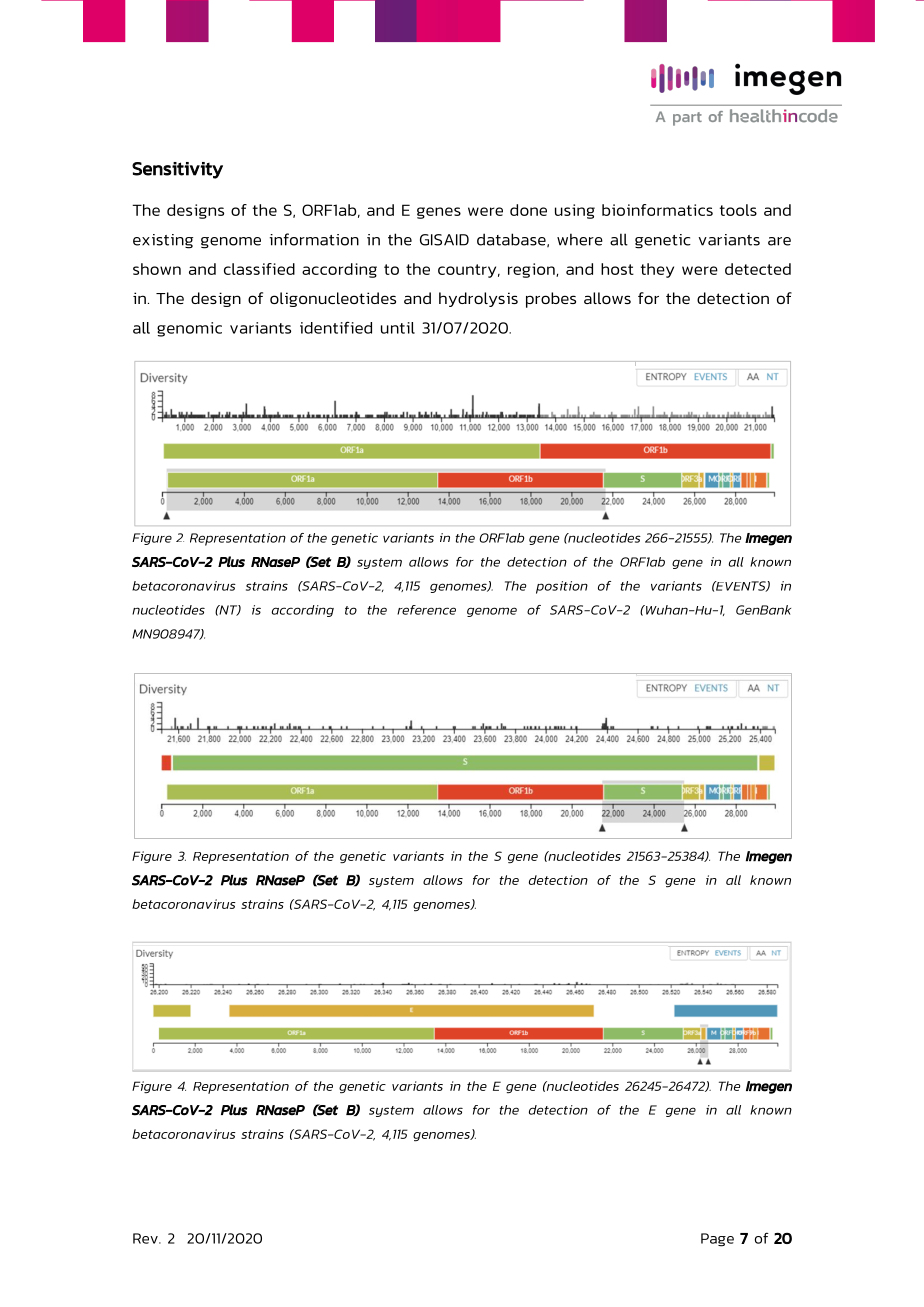 This document has width=924, height=1307. Describe the element at coordinates (426, 610) in the document. I see `reference` at that location.
